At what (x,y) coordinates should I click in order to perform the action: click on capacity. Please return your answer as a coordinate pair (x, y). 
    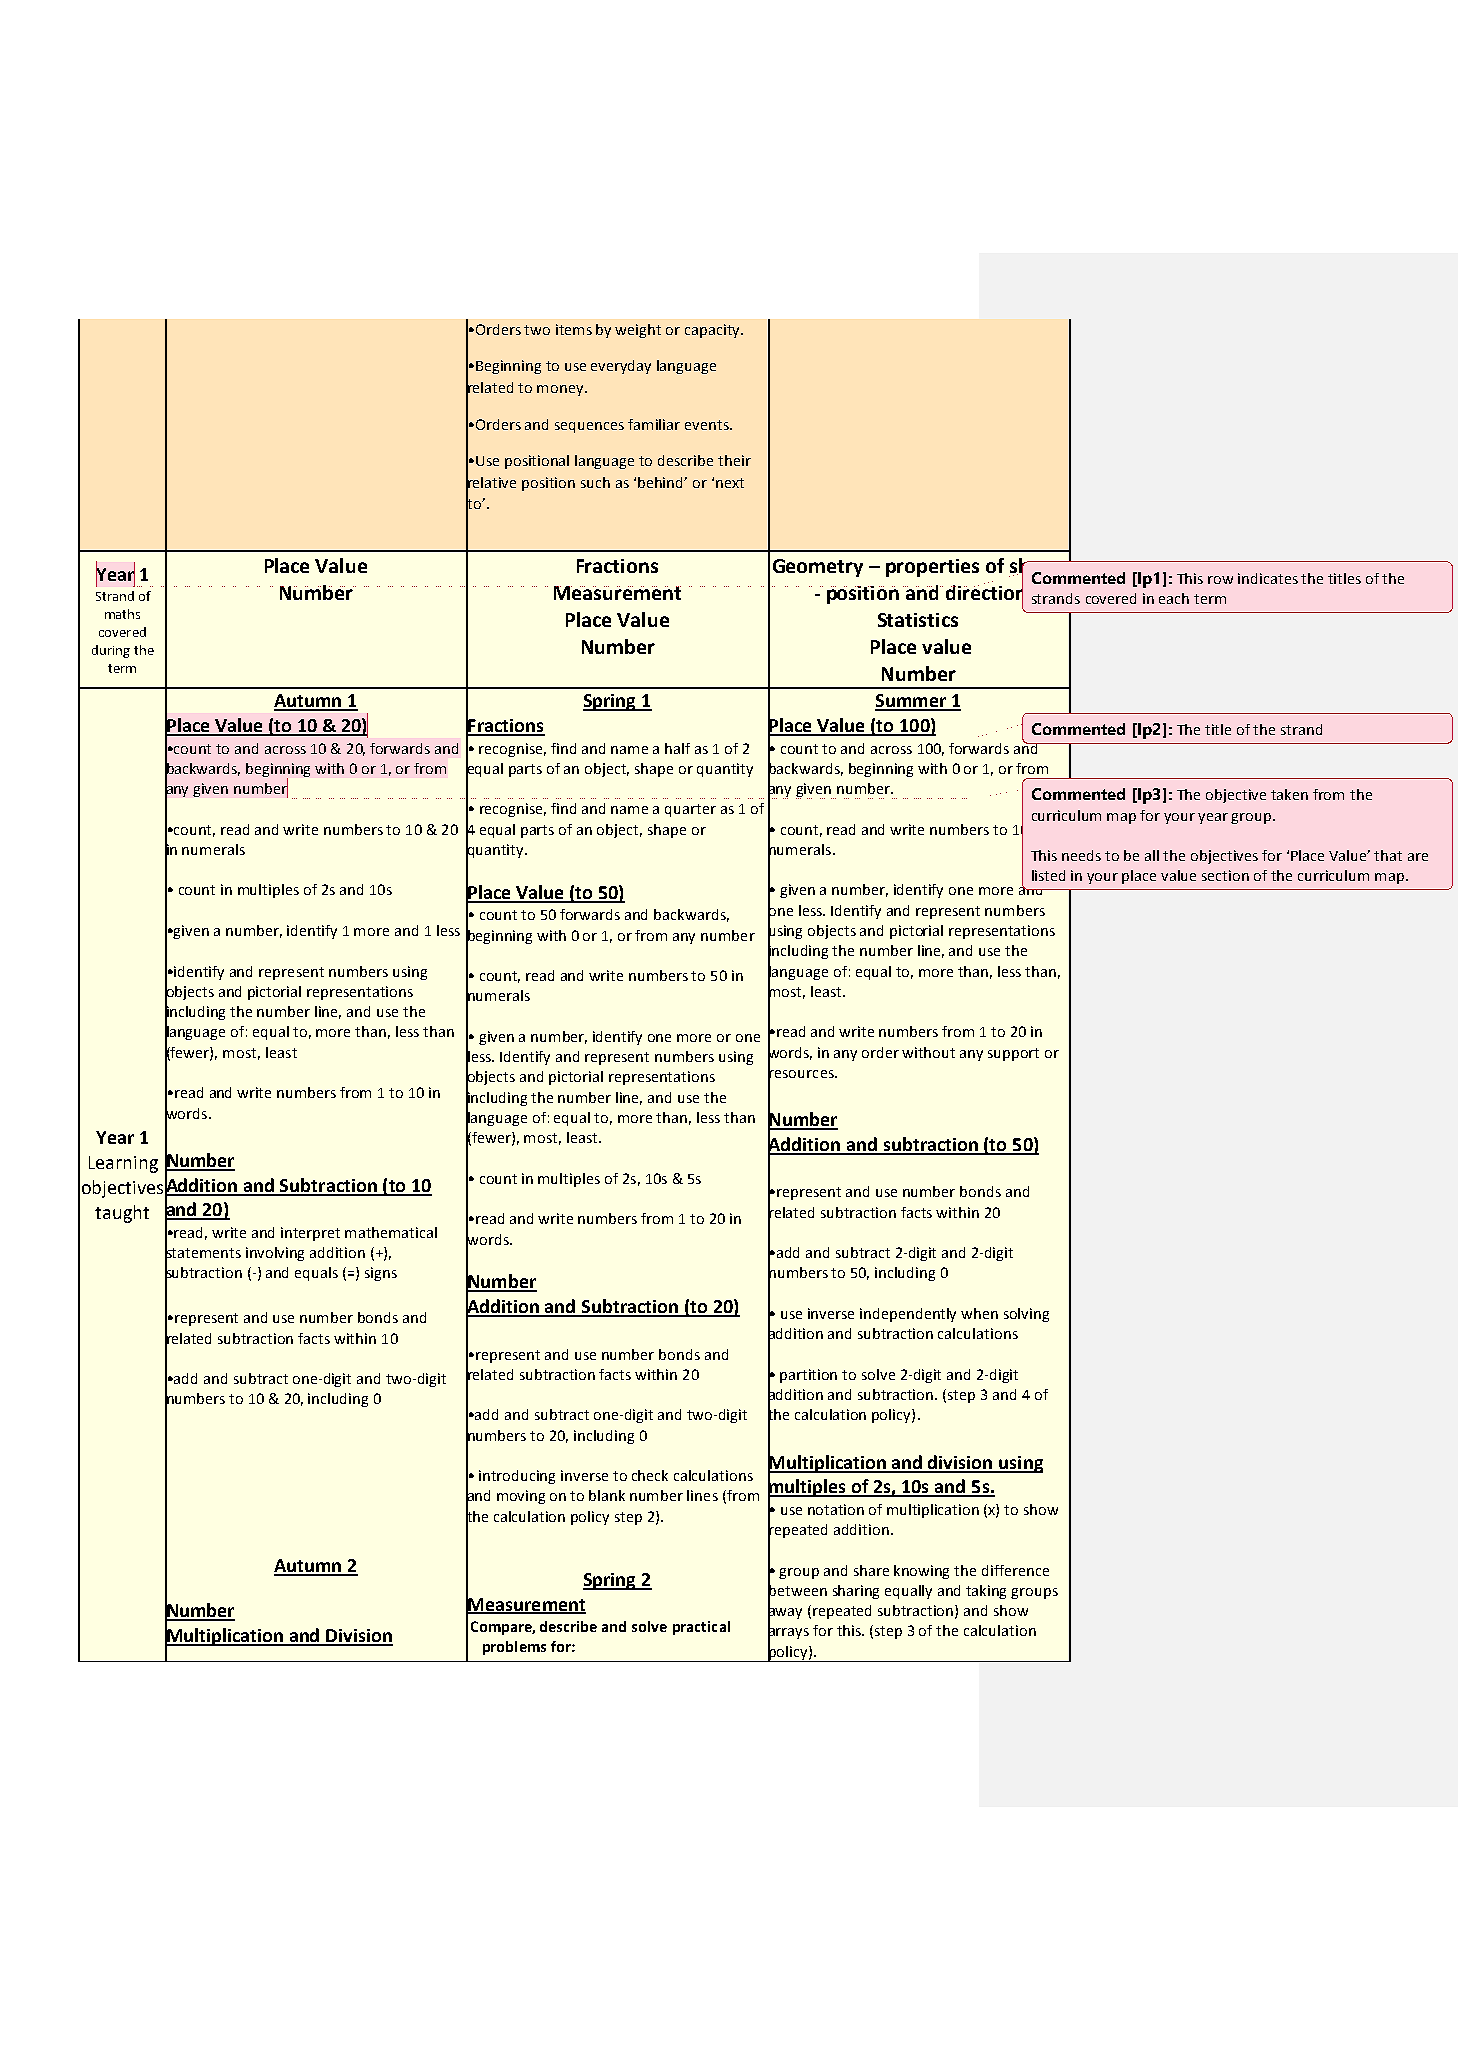
    Looking at the image, I should click on (713, 331).
